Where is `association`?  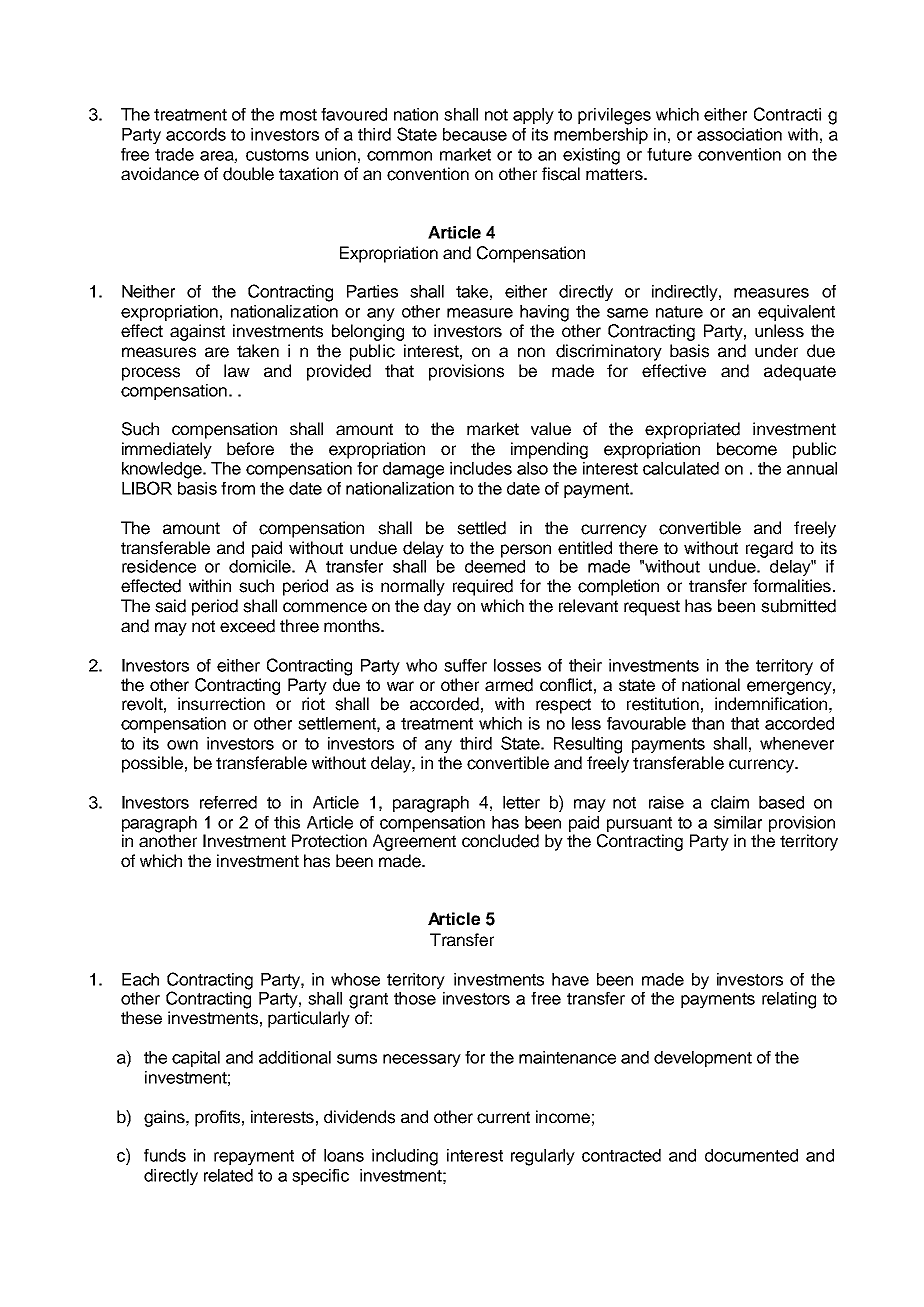 association is located at coordinates (739, 134).
